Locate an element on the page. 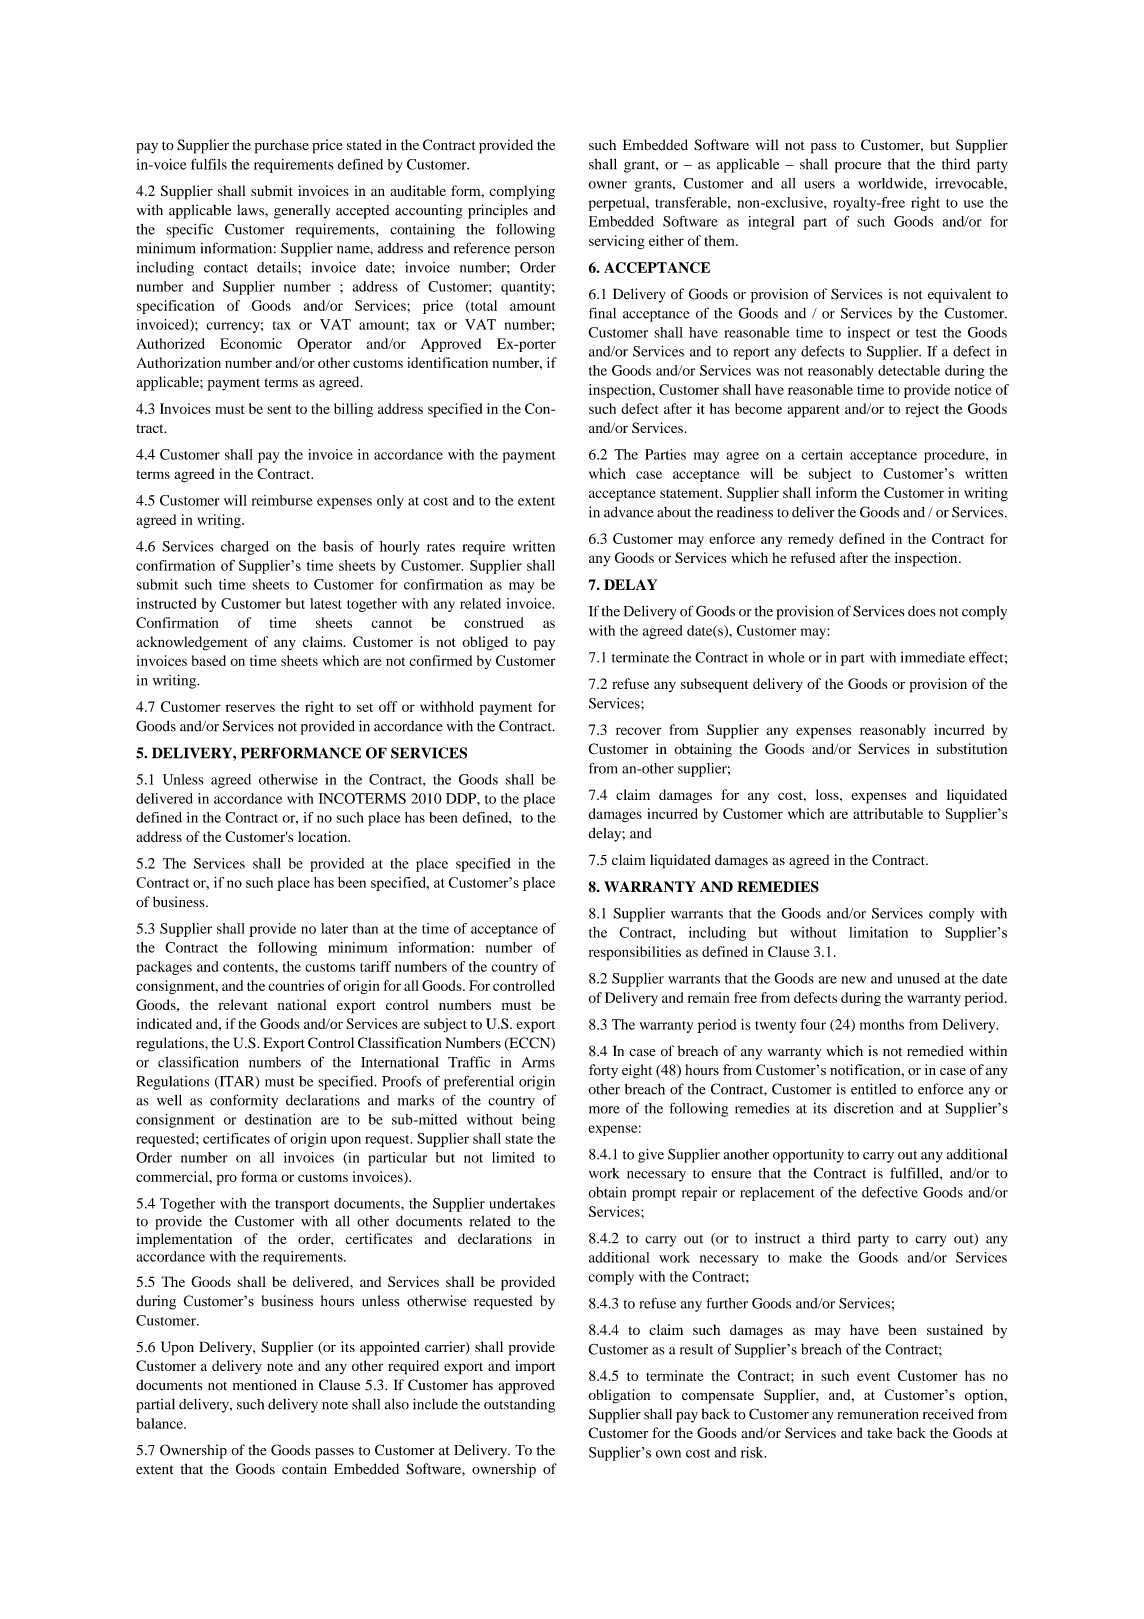 This image has width=1144, height=1619. outstanding is located at coordinates (519, 1406).
